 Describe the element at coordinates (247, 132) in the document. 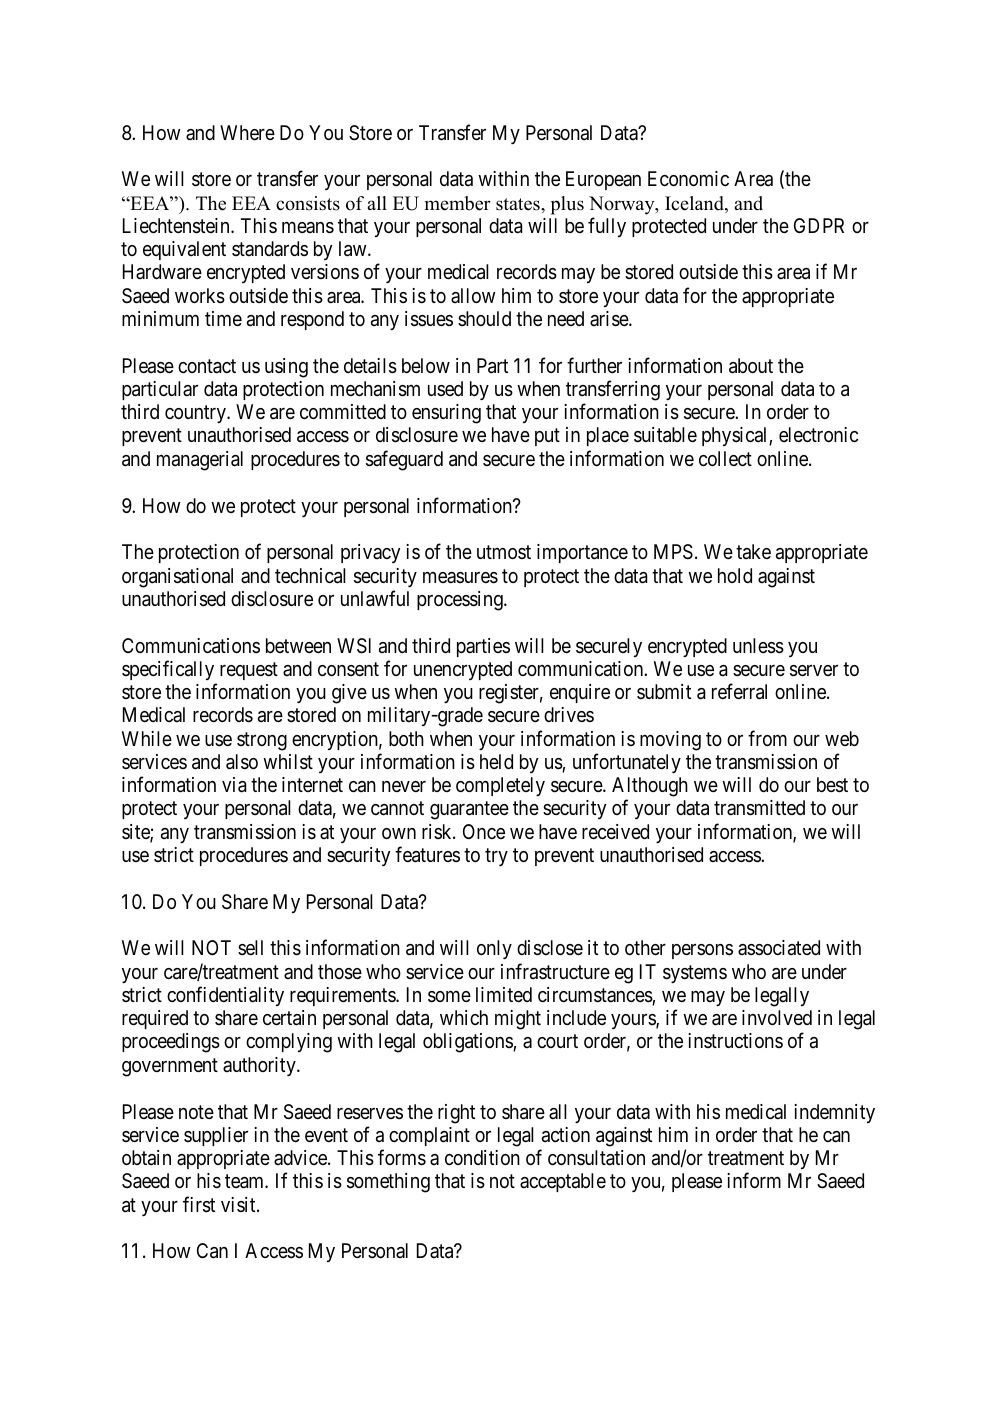

I see `Where` at that location.
